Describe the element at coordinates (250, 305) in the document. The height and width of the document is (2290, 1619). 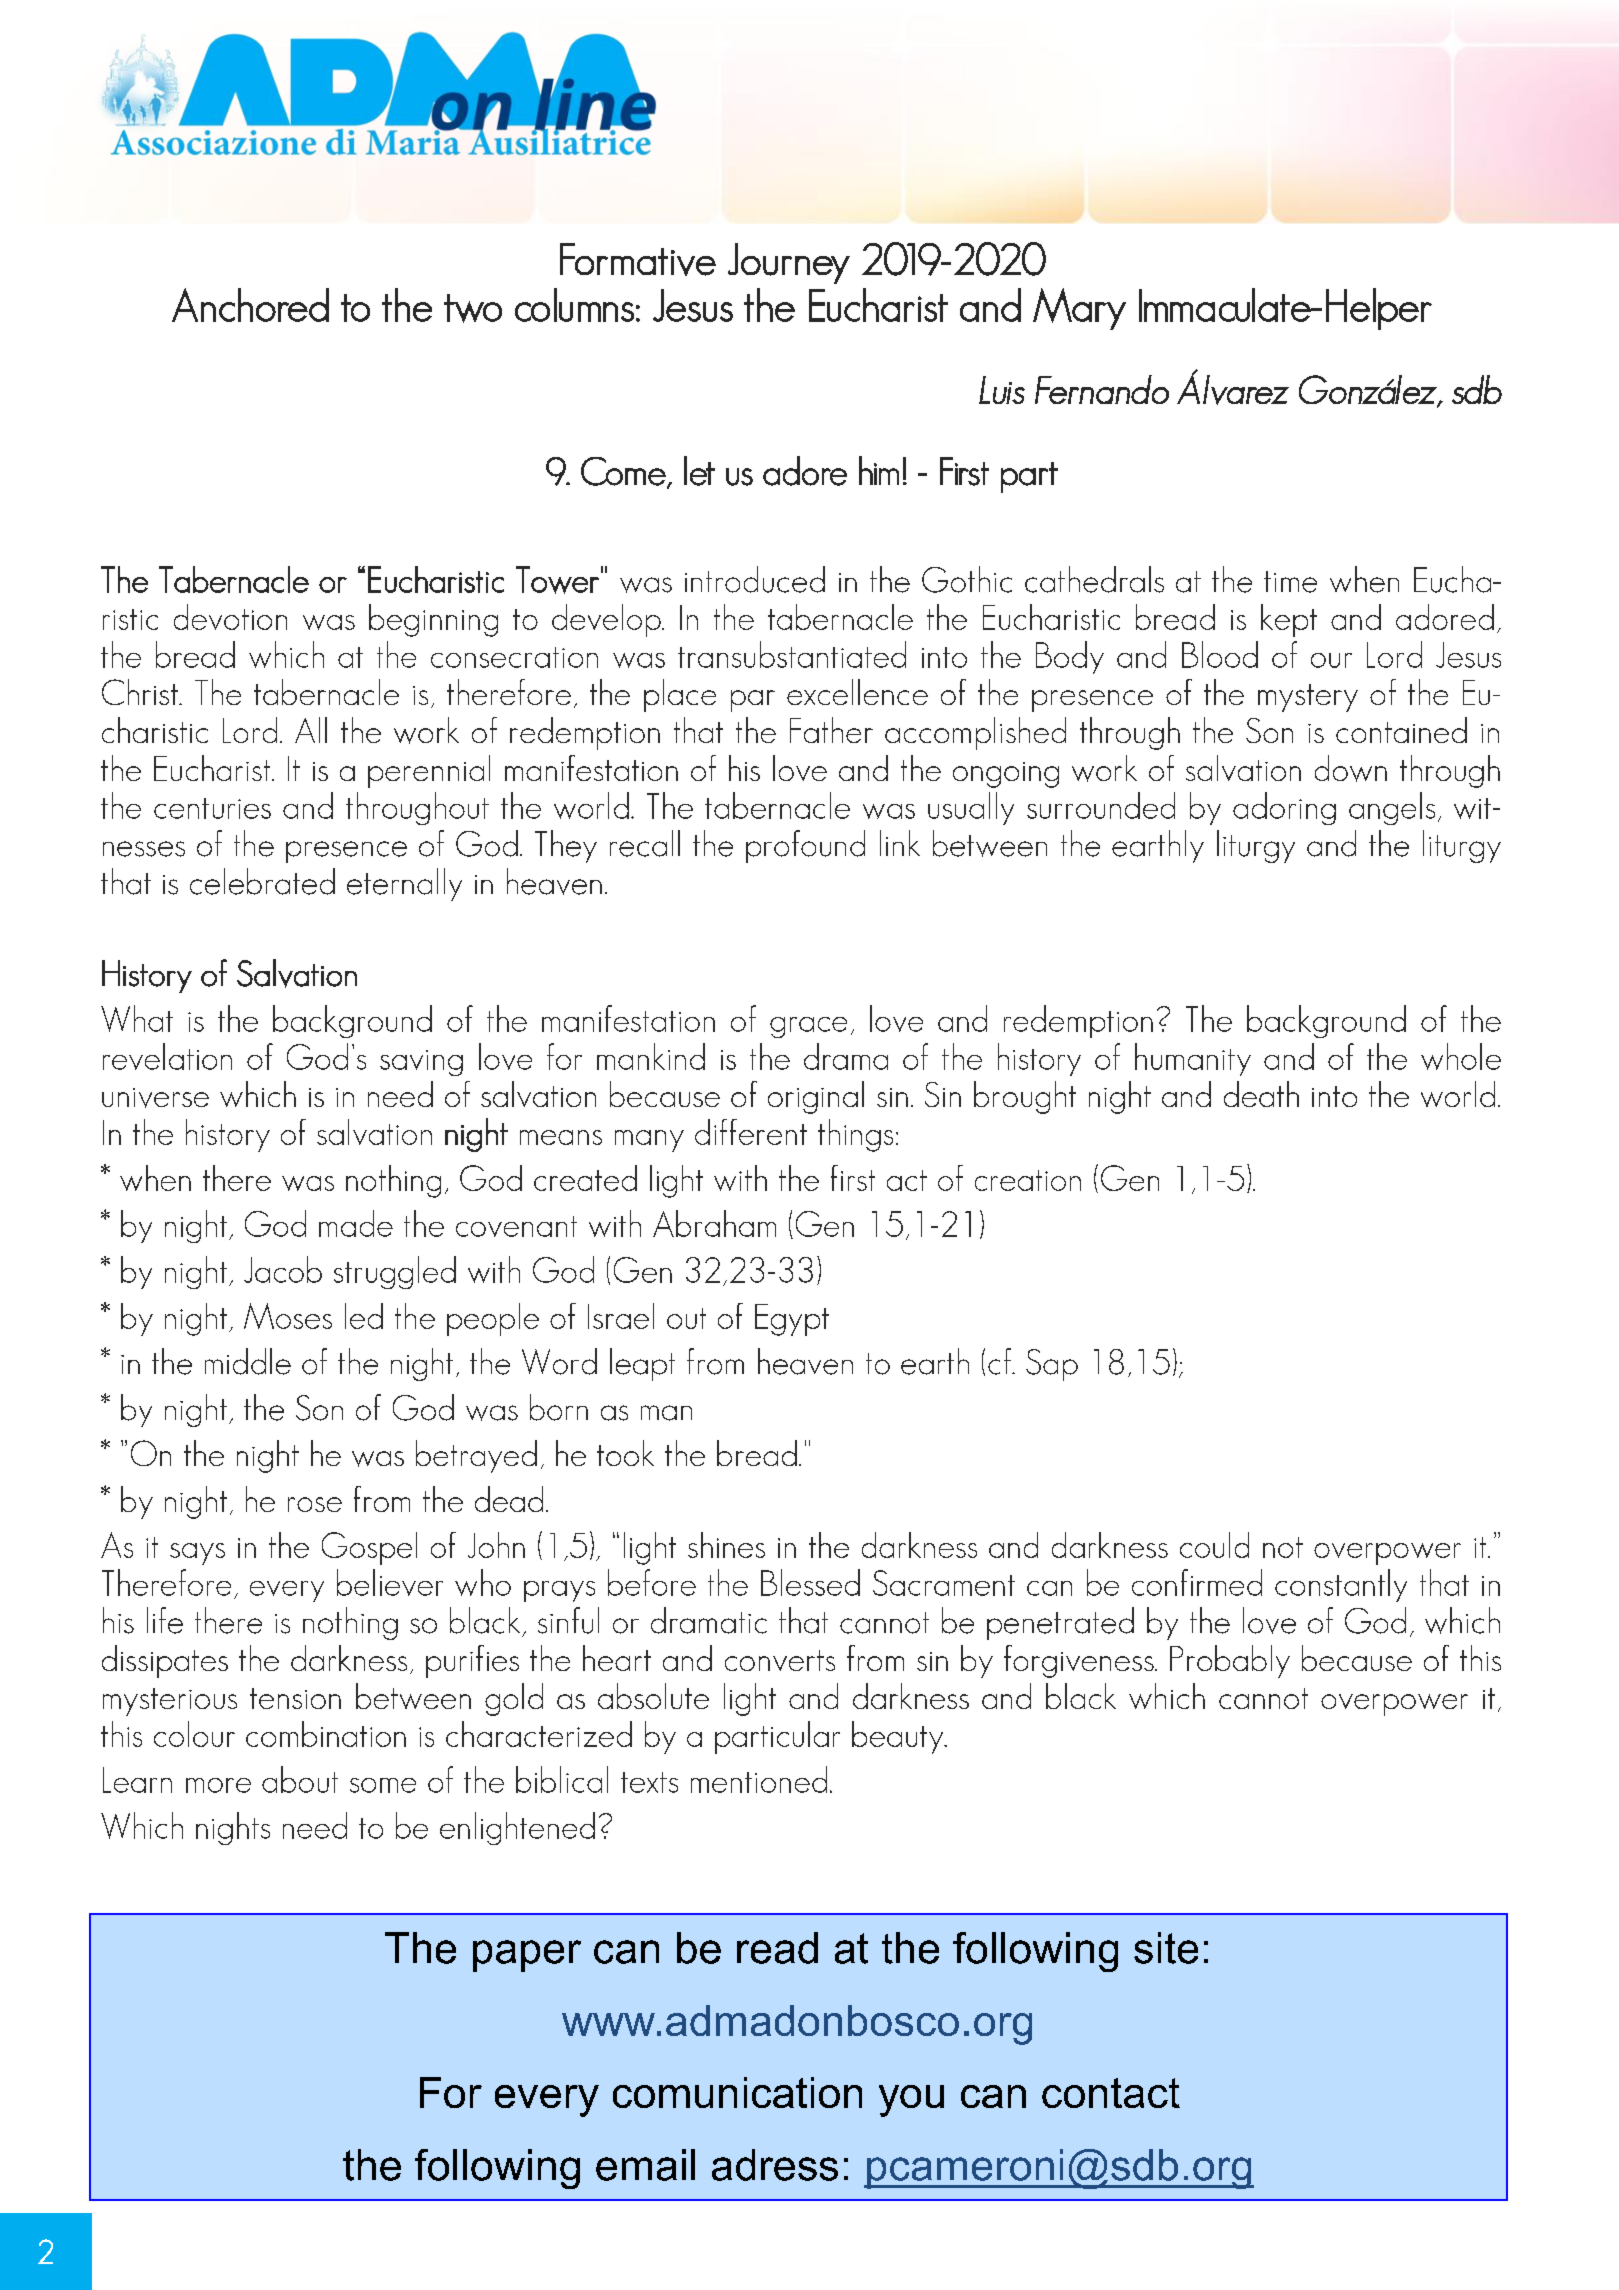
I see `Anchored` at that location.
